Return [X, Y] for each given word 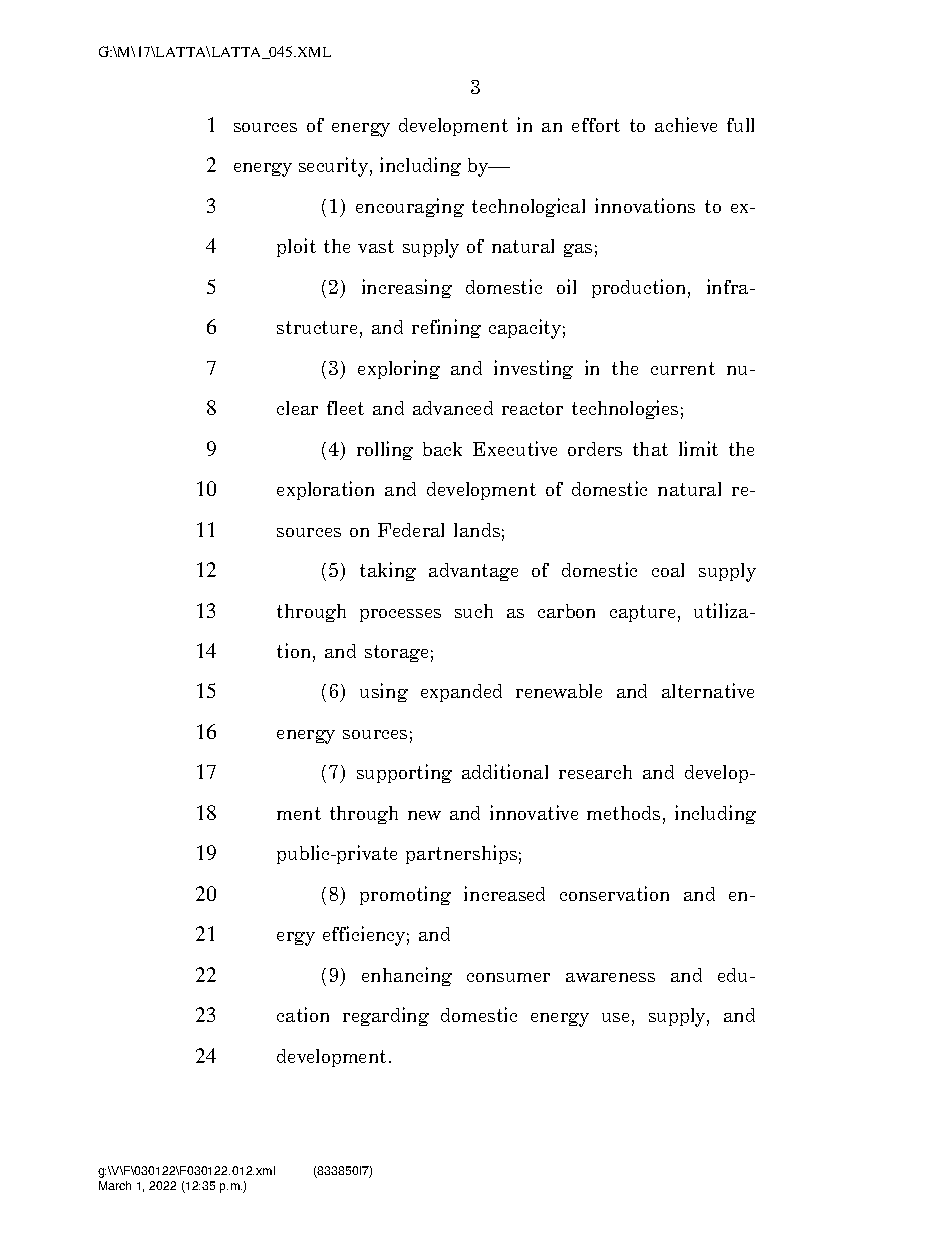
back [442, 449]
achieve [686, 124]
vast [376, 246]
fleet [345, 408]
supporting [404, 773]
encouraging [410, 207]
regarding [386, 1016]
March [115, 1185]
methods [623, 813]
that [650, 449]
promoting [405, 895]
